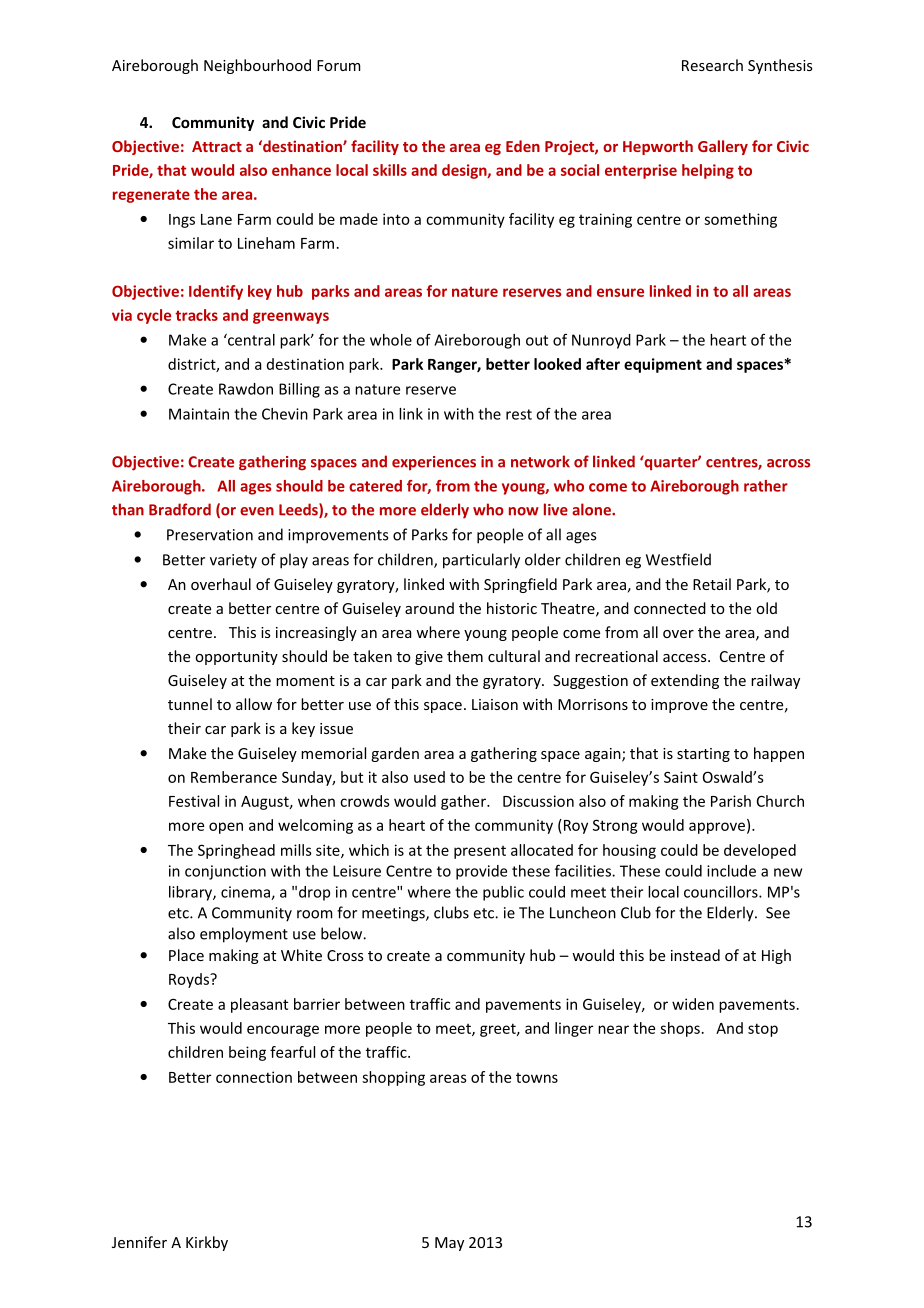  Describe the element at coordinates (434, 463) in the page. I see `experiences` at that location.
